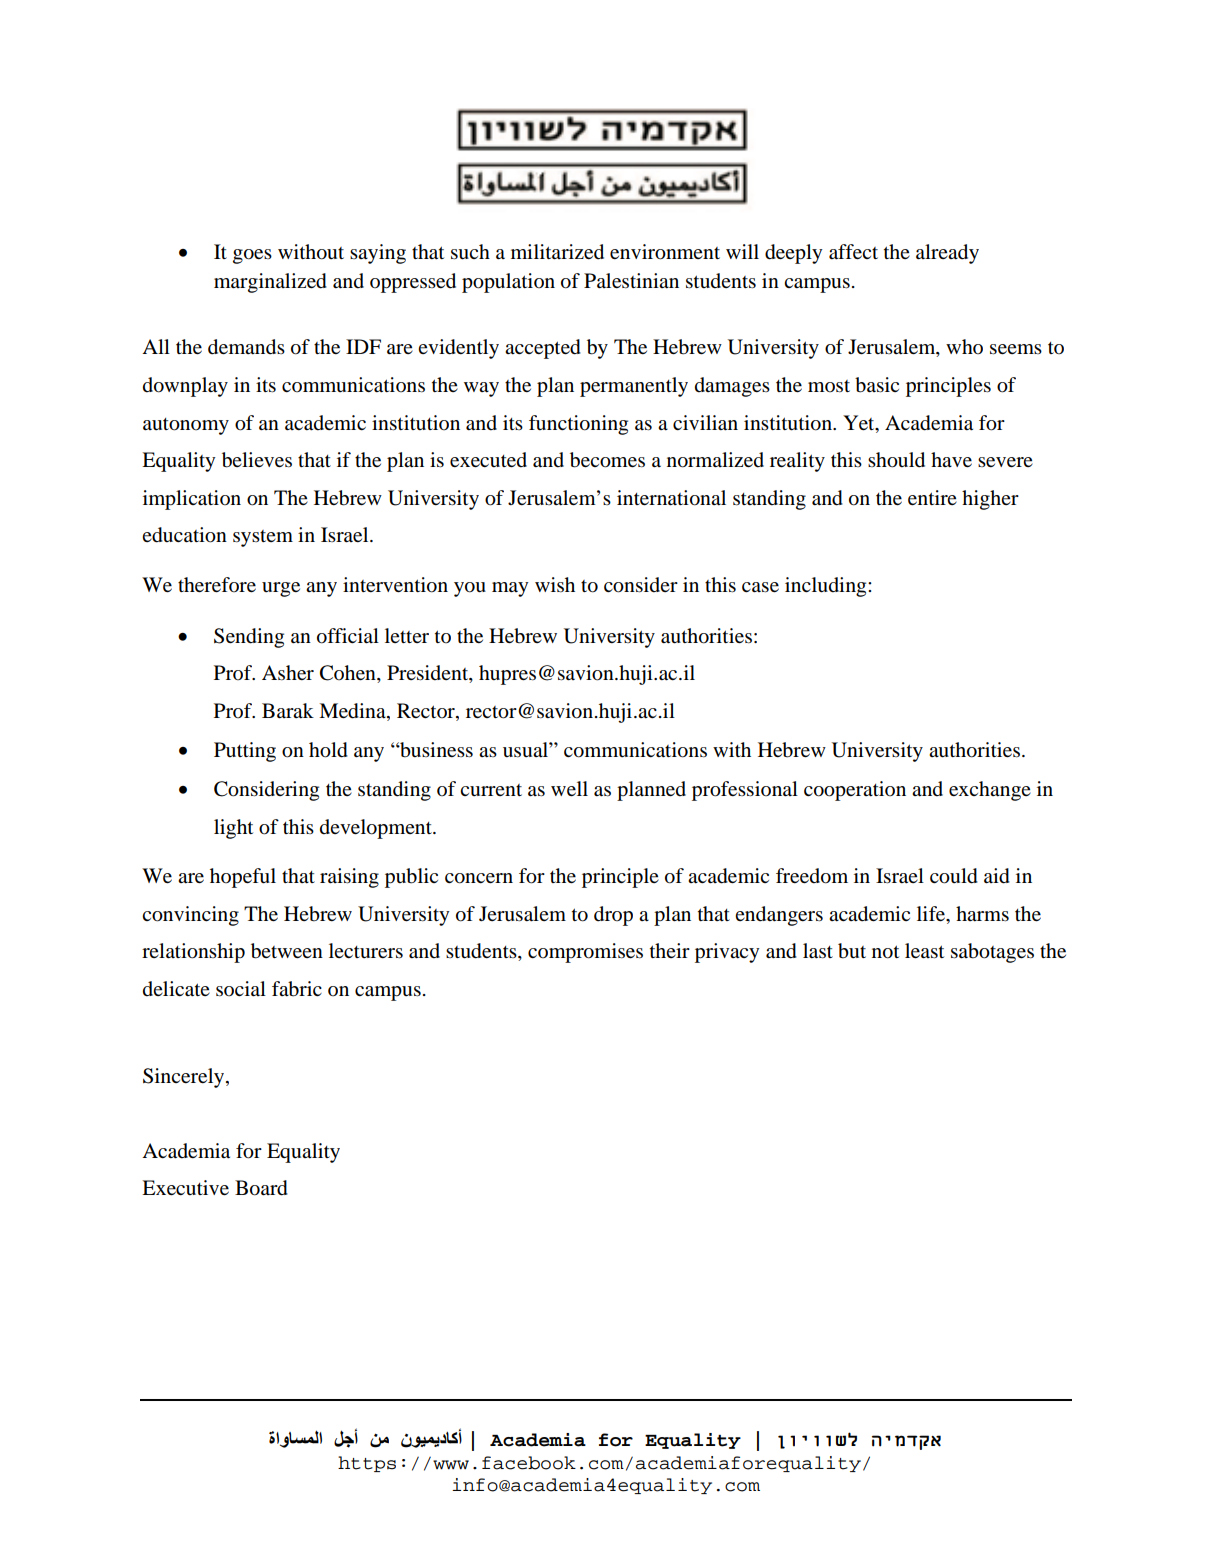 Image resolution: width=1211 pixels, height=1568 pixels. Describe the element at coordinates (249, 638) in the document. I see `Sending` at that location.
